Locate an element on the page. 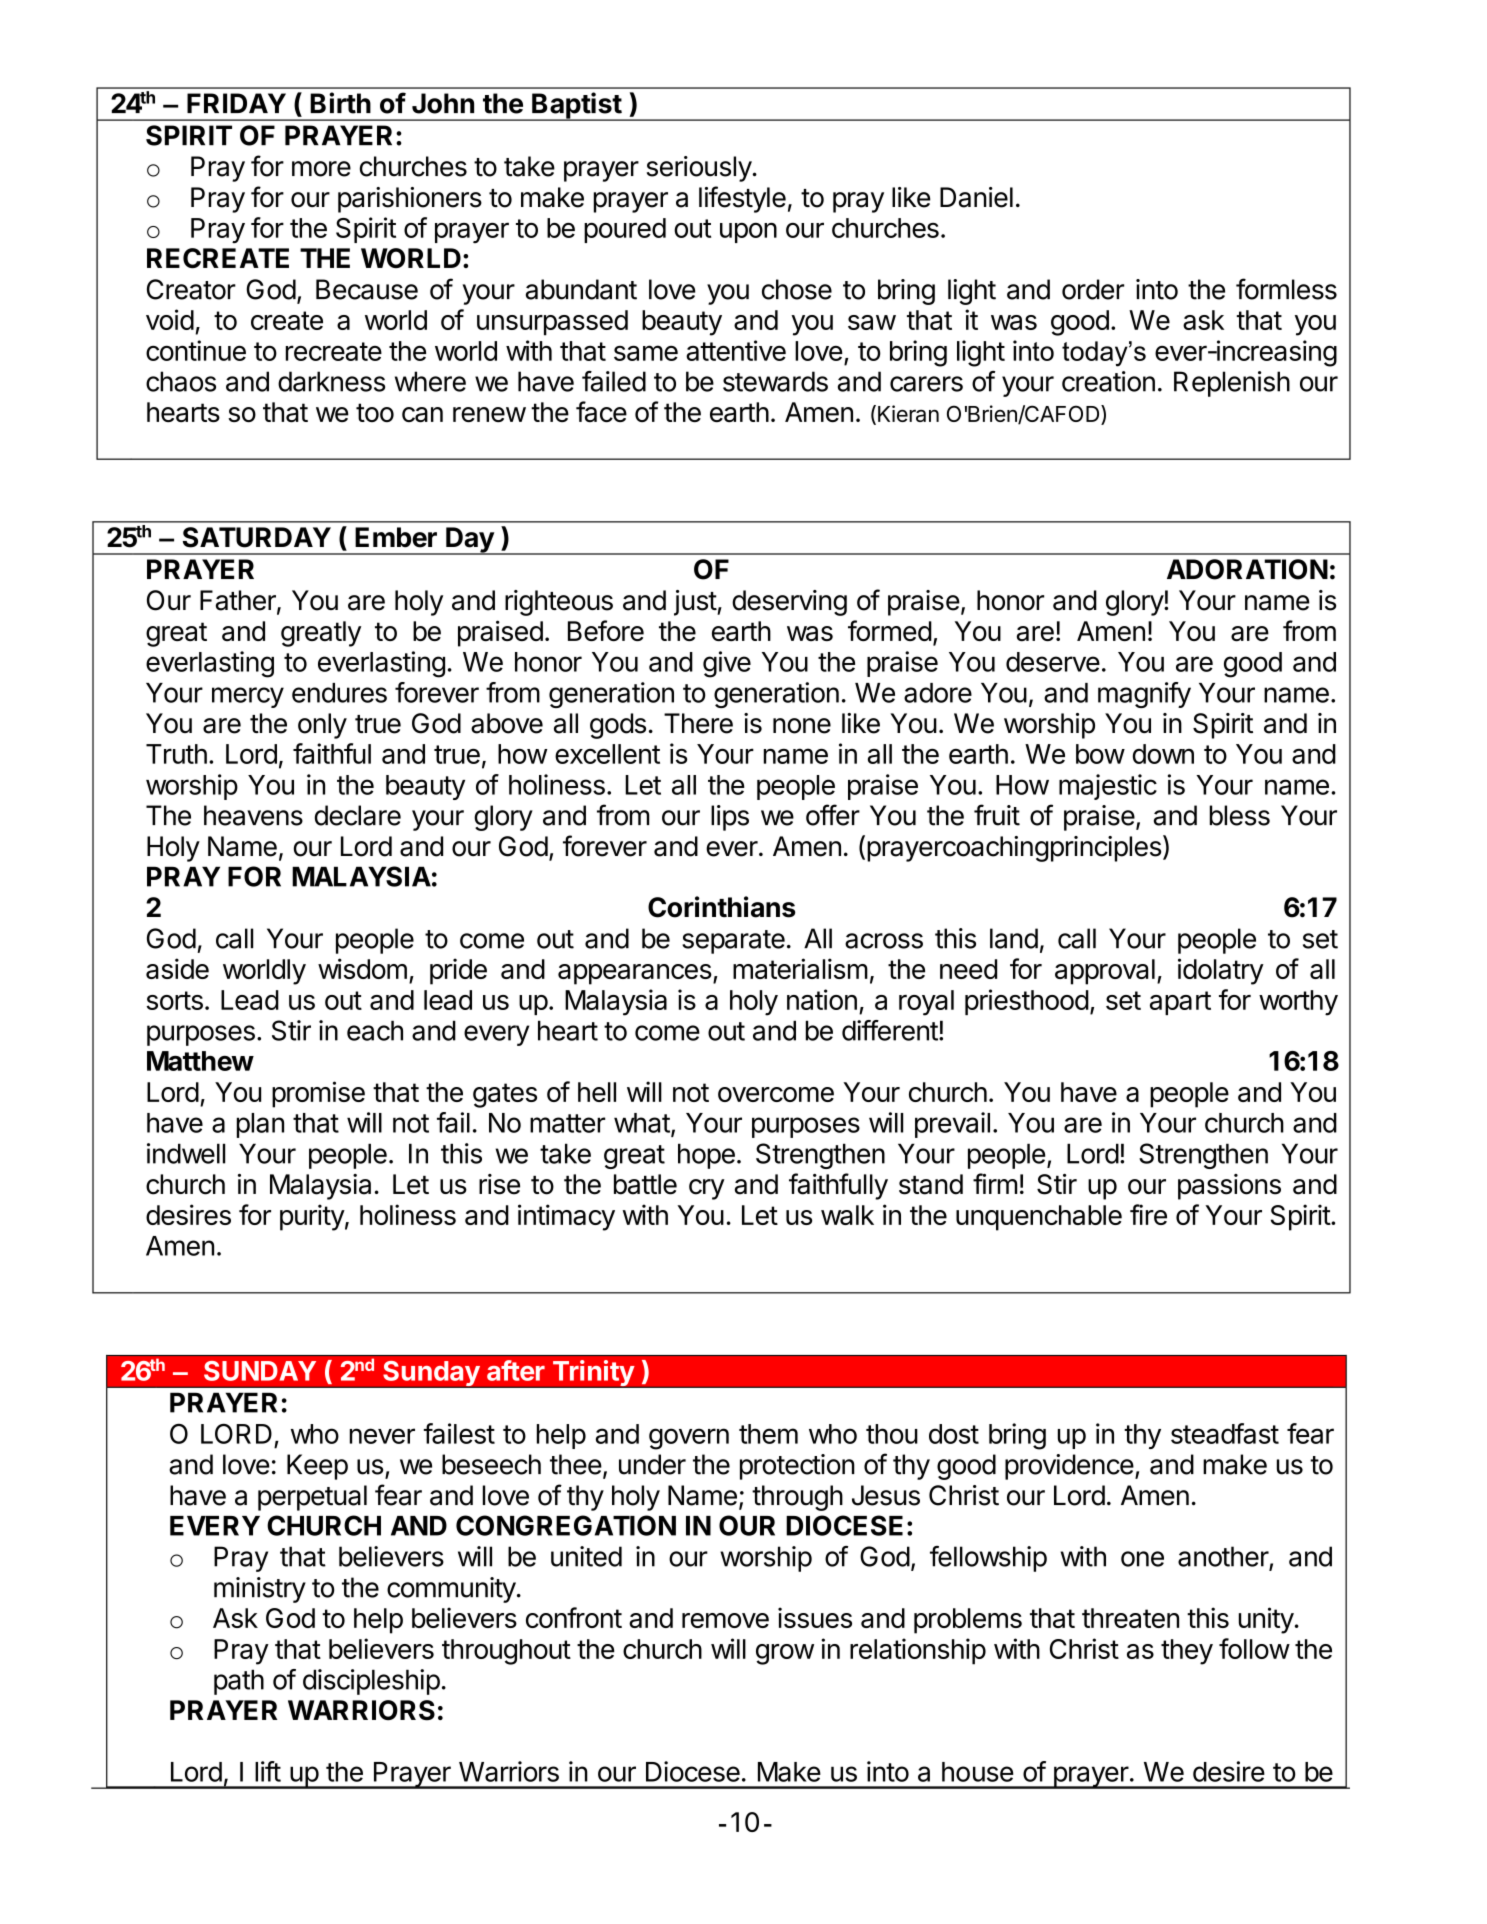  magnify is located at coordinates (1144, 695).
